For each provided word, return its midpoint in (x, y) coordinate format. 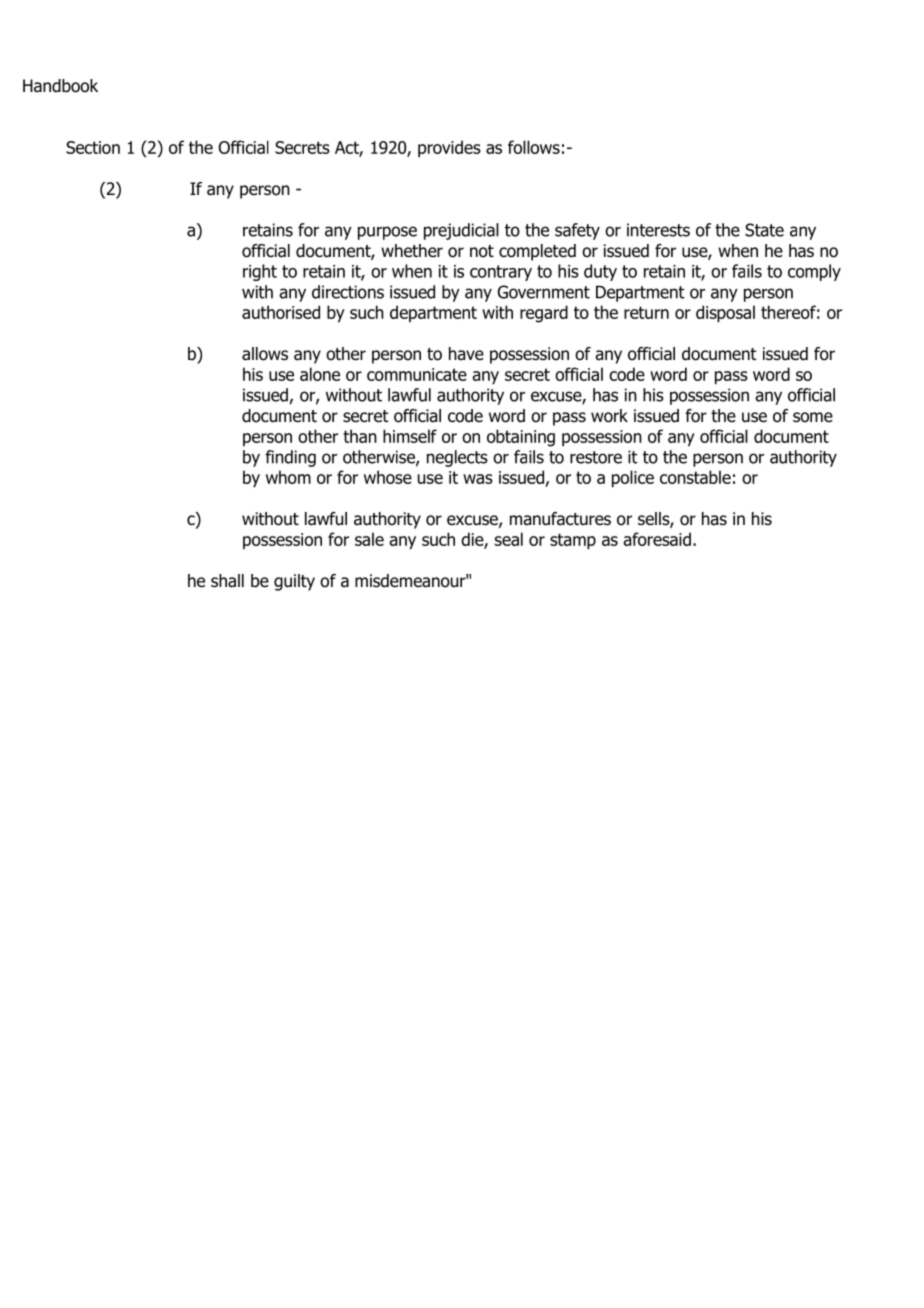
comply (814, 272)
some (813, 417)
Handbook (60, 86)
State (764, 230)
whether (412, 251)
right (260, 272)
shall (227, 581)
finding (290, 458)
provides (449, 149)
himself (410, 436)
